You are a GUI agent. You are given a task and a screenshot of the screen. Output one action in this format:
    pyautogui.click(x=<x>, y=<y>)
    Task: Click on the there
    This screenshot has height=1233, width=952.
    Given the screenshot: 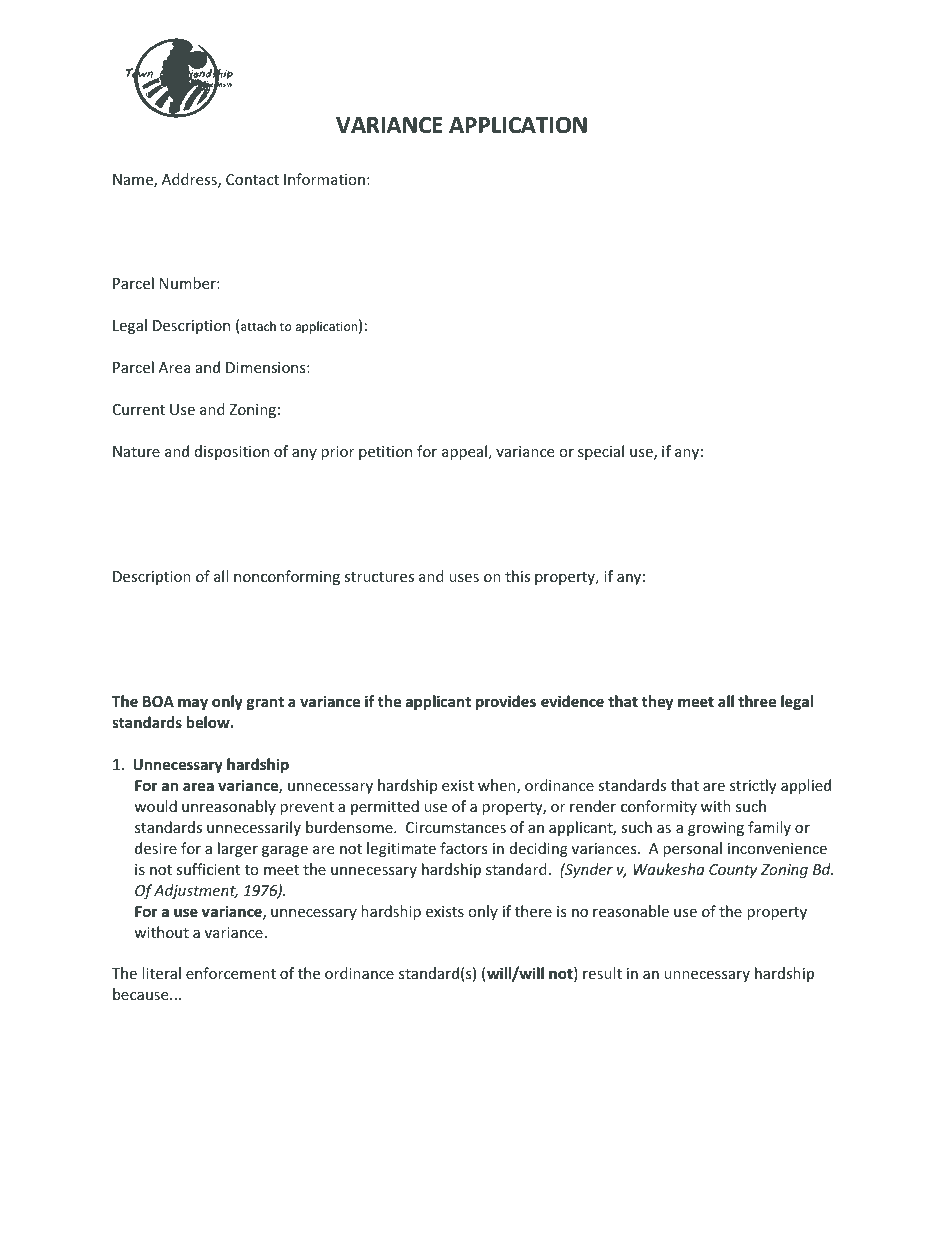 What is the action you would take?
    pyautogui.click(x=533, y=911)
